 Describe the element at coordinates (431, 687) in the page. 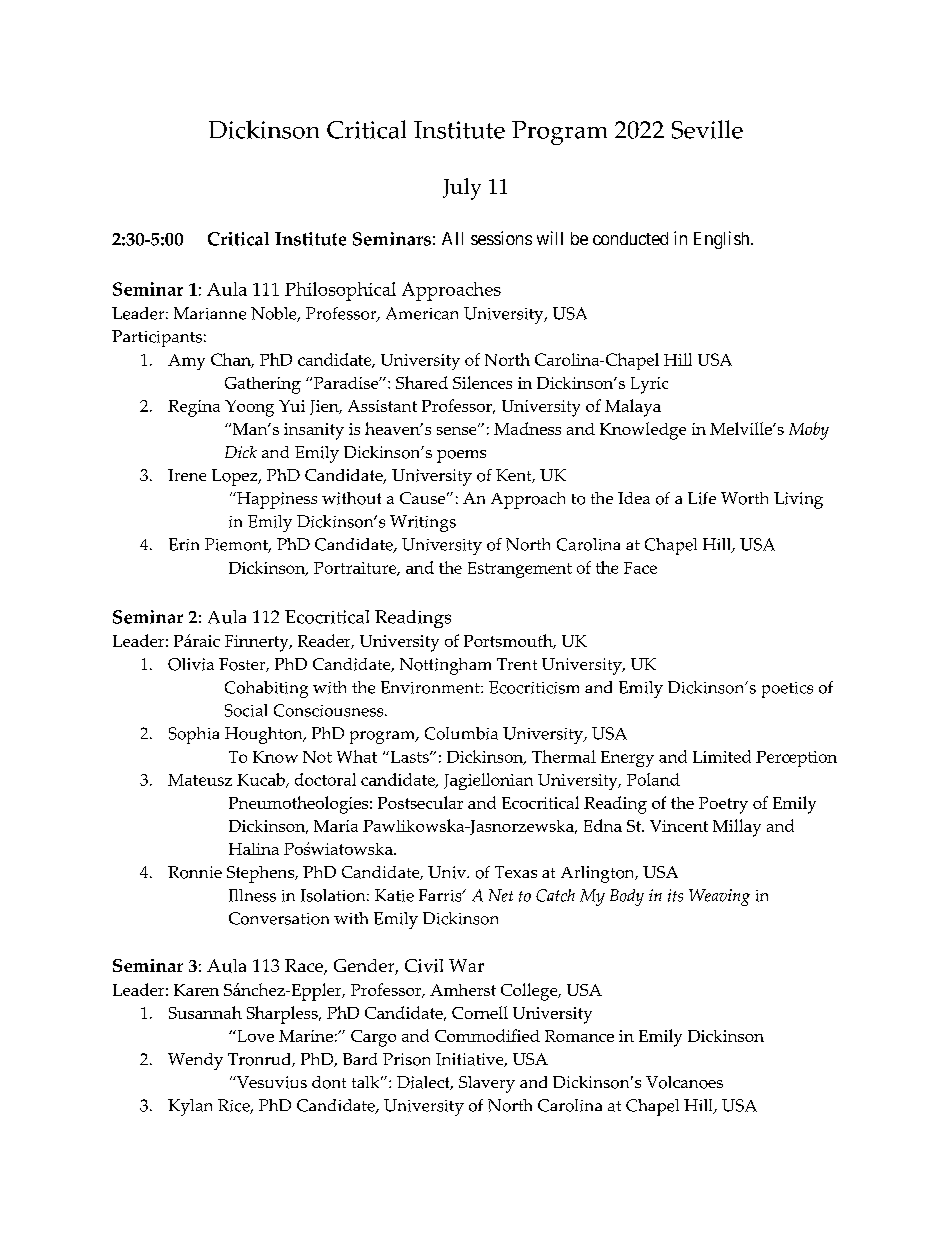

I see `Environment` at that location.
